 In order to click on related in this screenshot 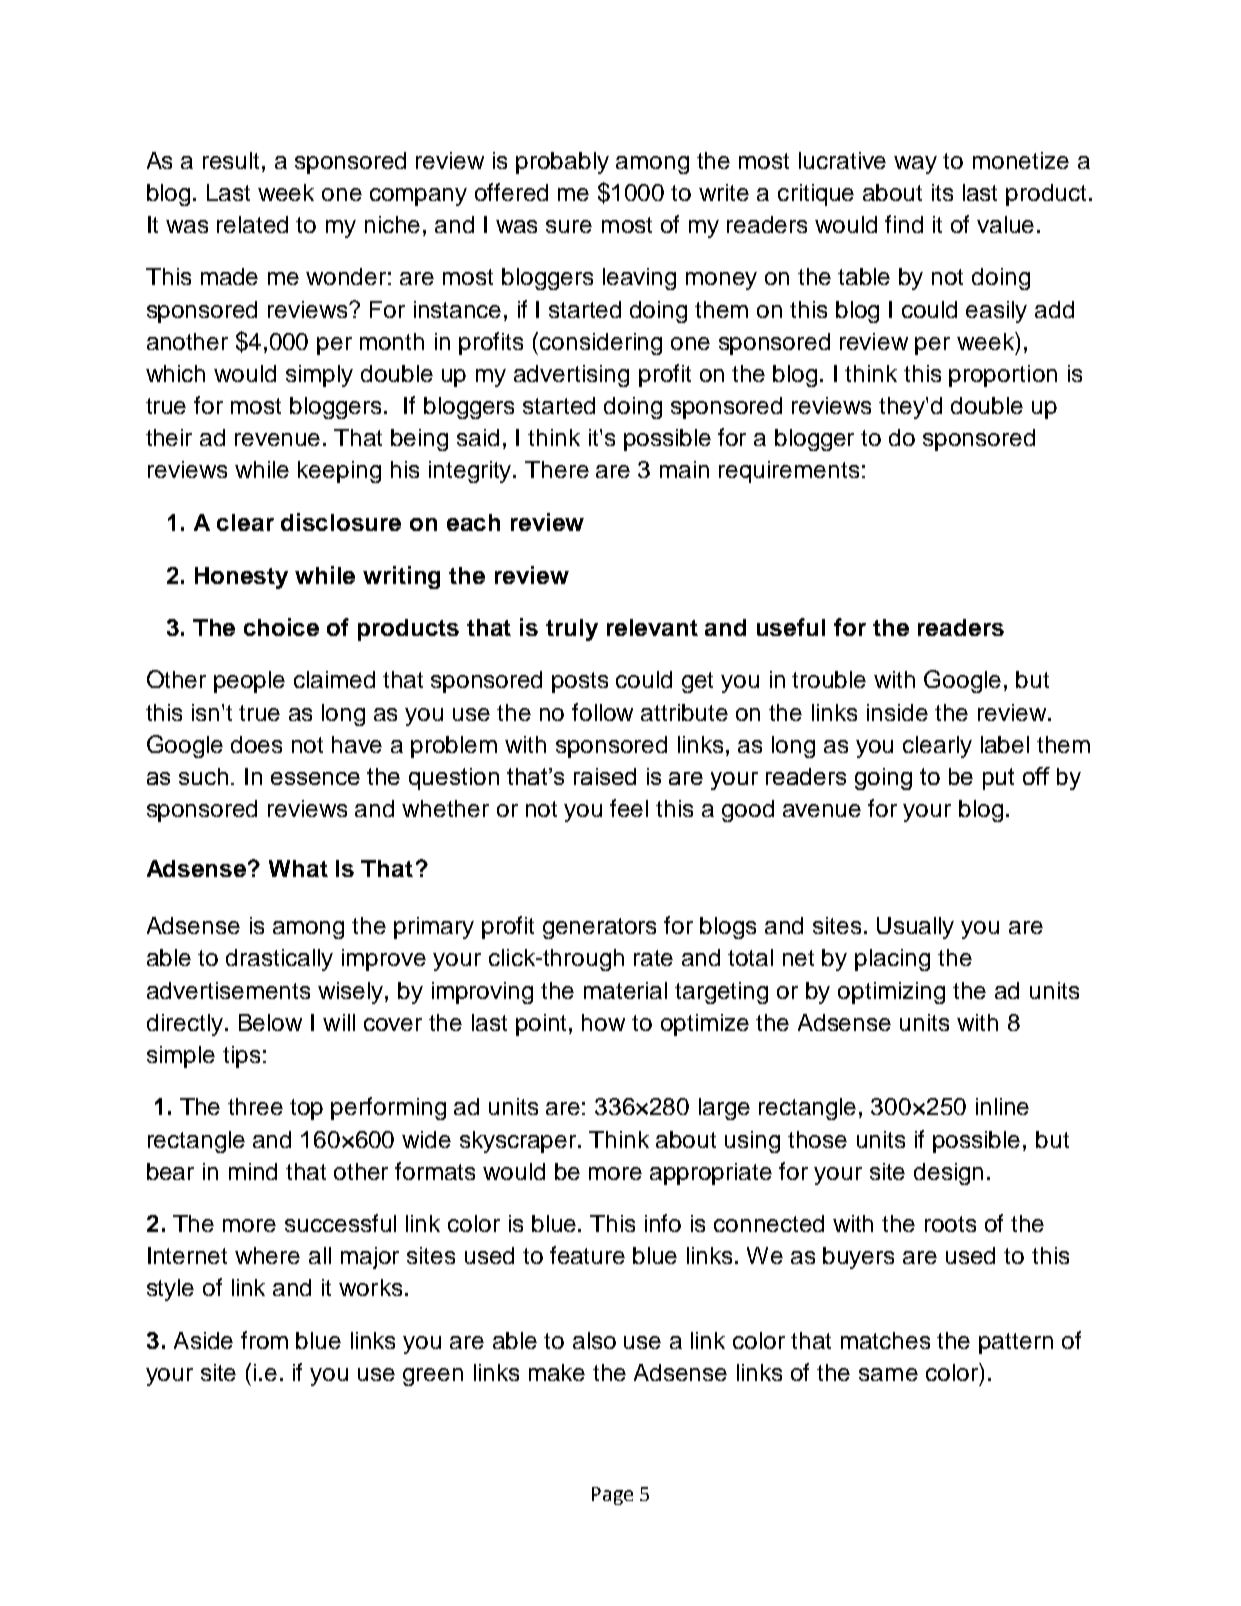, I will do `click(252, 224)`.
